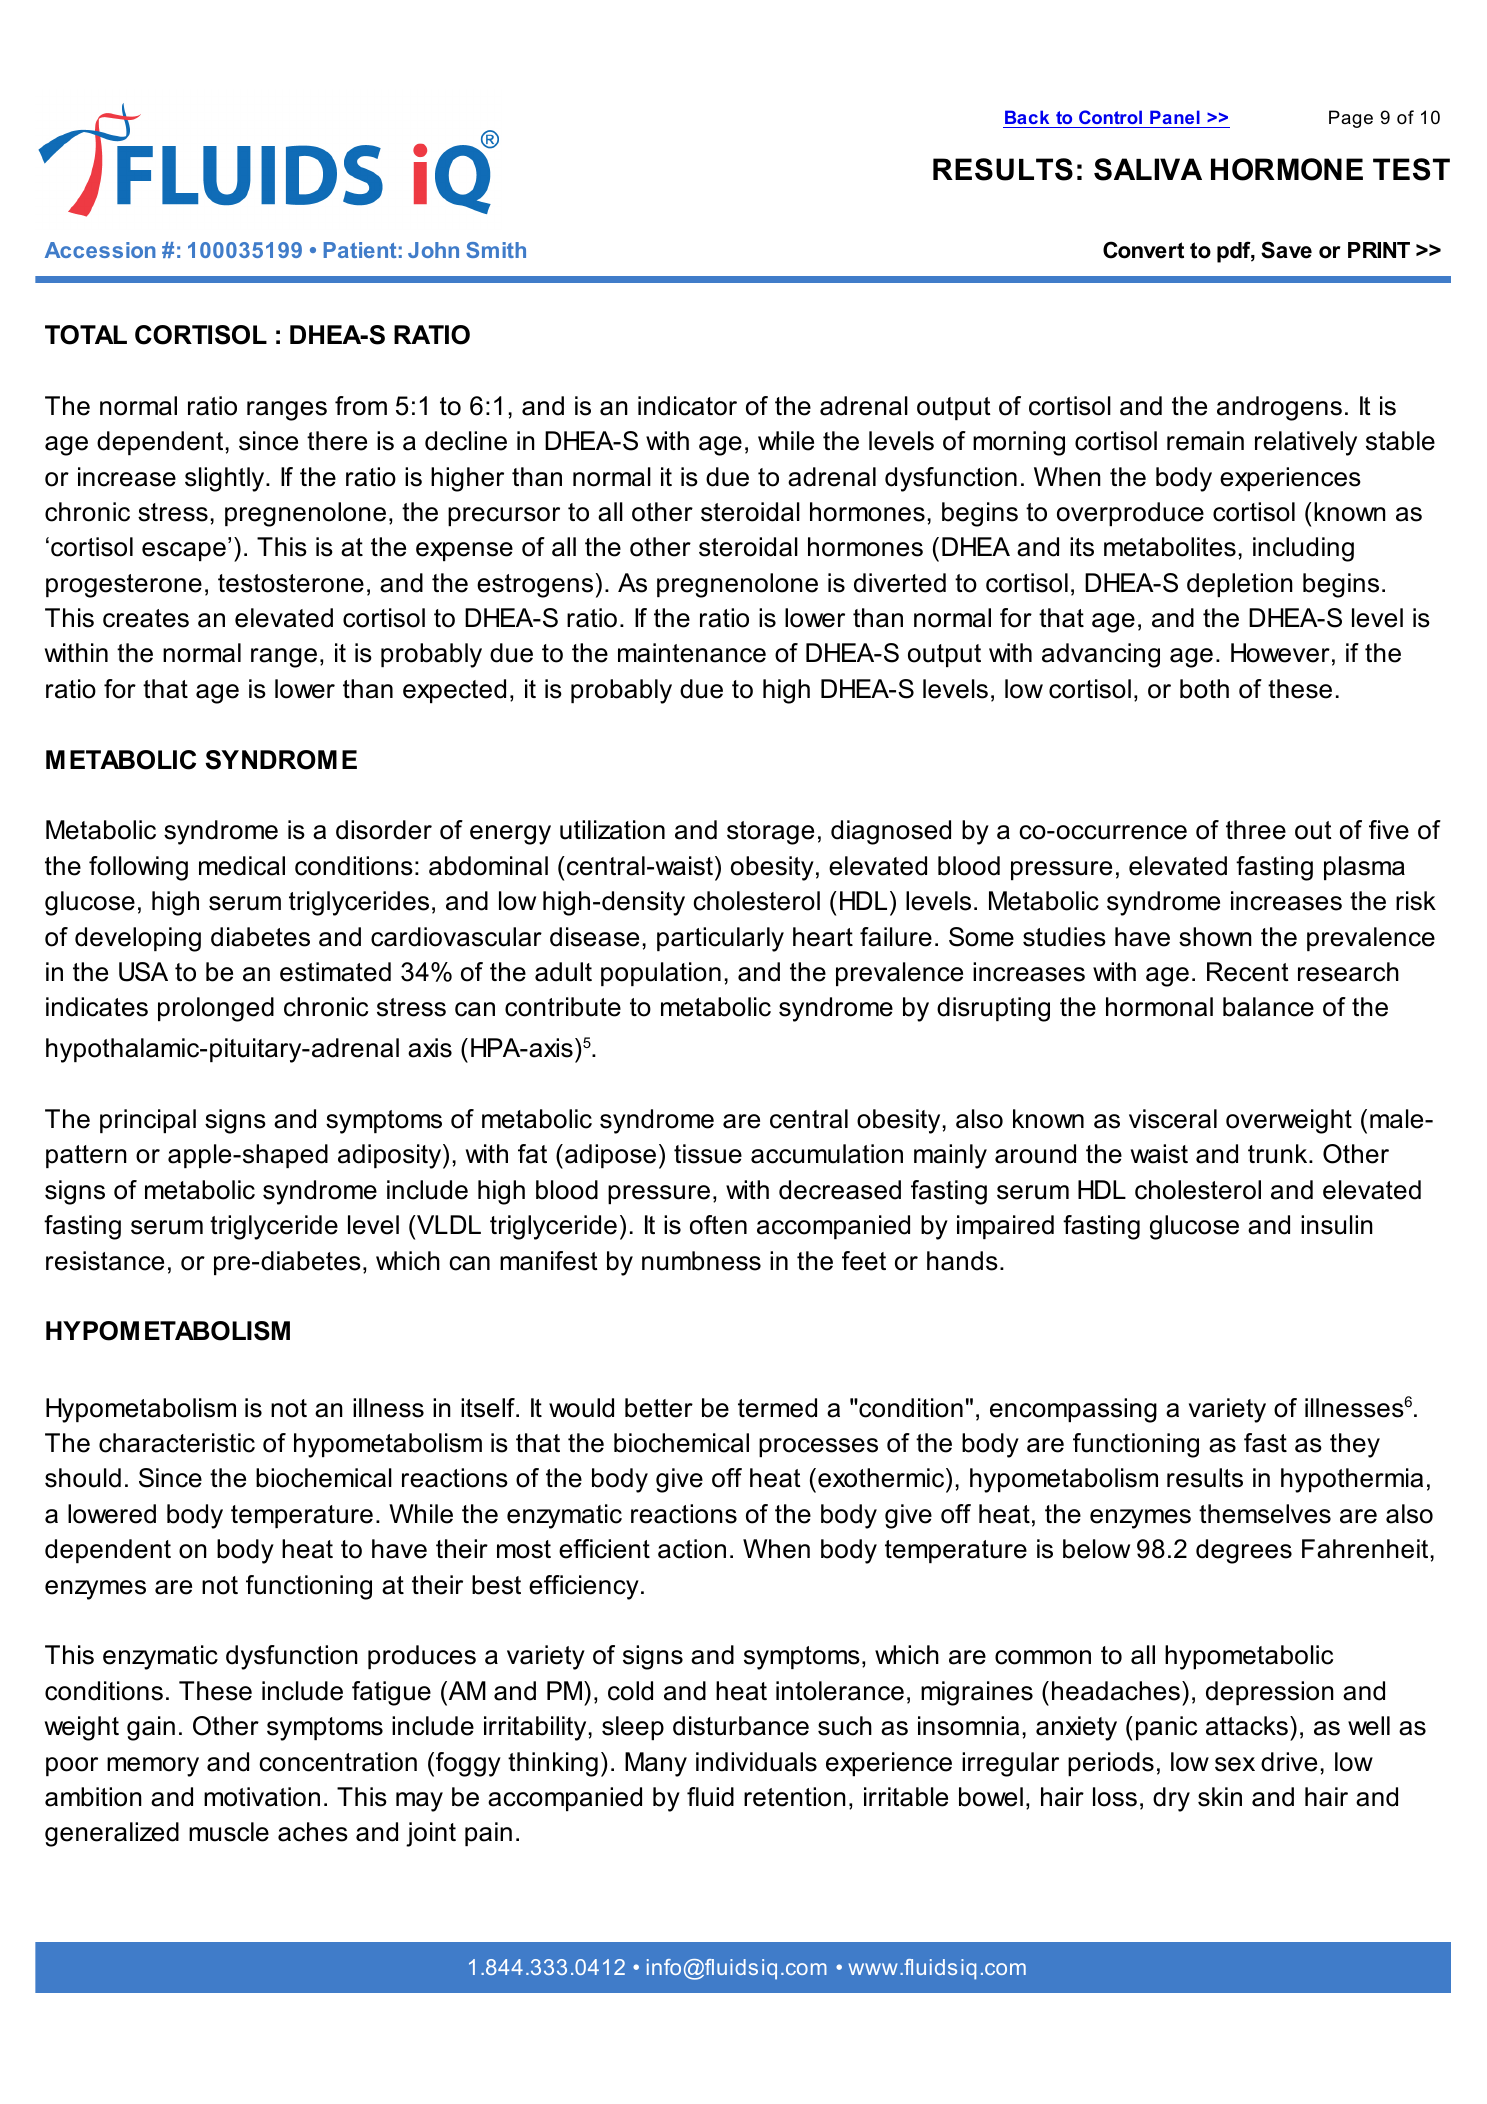 This image has width=1487, height=2104. Describe the element at coordinates (360, 250) in the image. I see `Patient` at that location.
